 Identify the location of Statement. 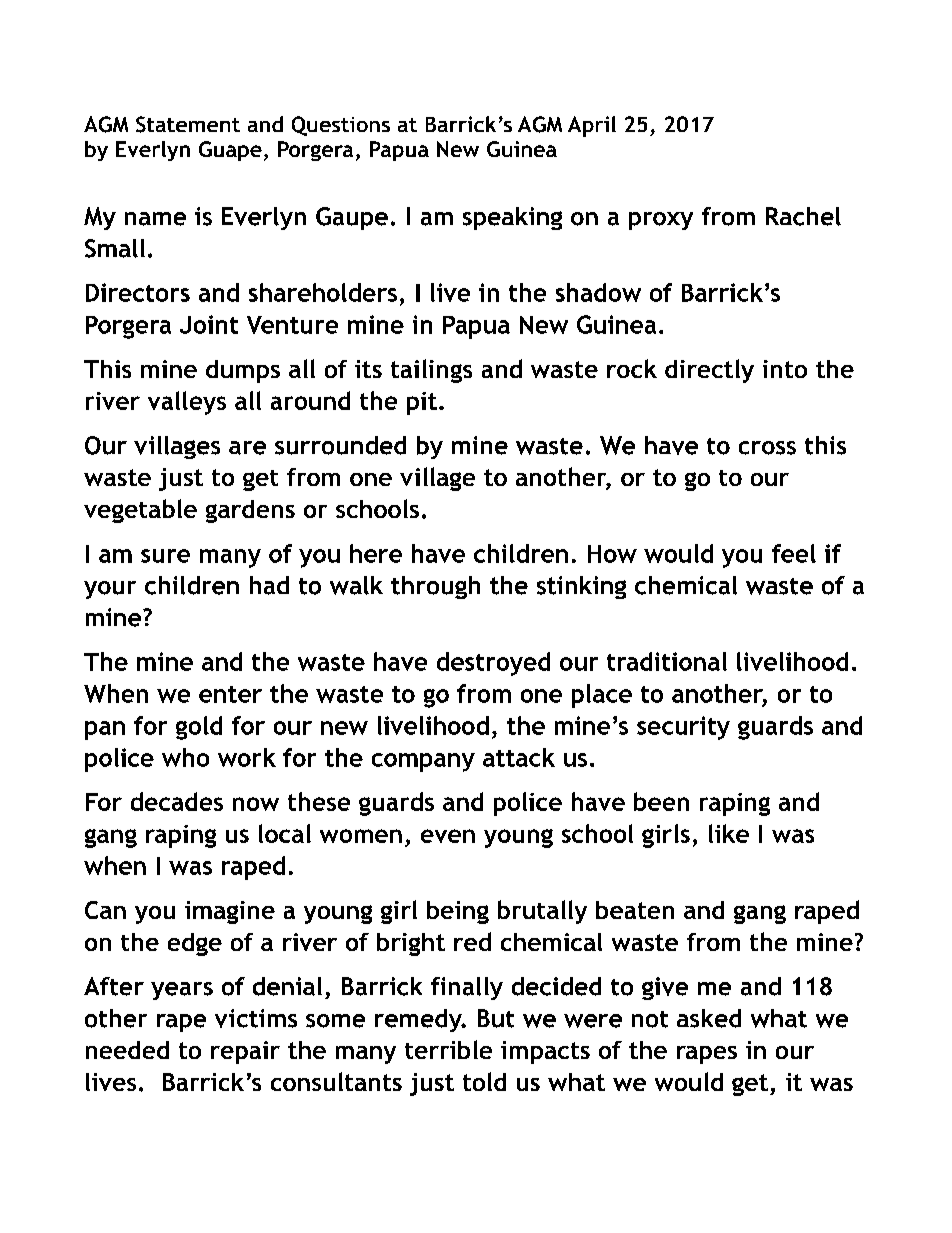
(188, 124).
